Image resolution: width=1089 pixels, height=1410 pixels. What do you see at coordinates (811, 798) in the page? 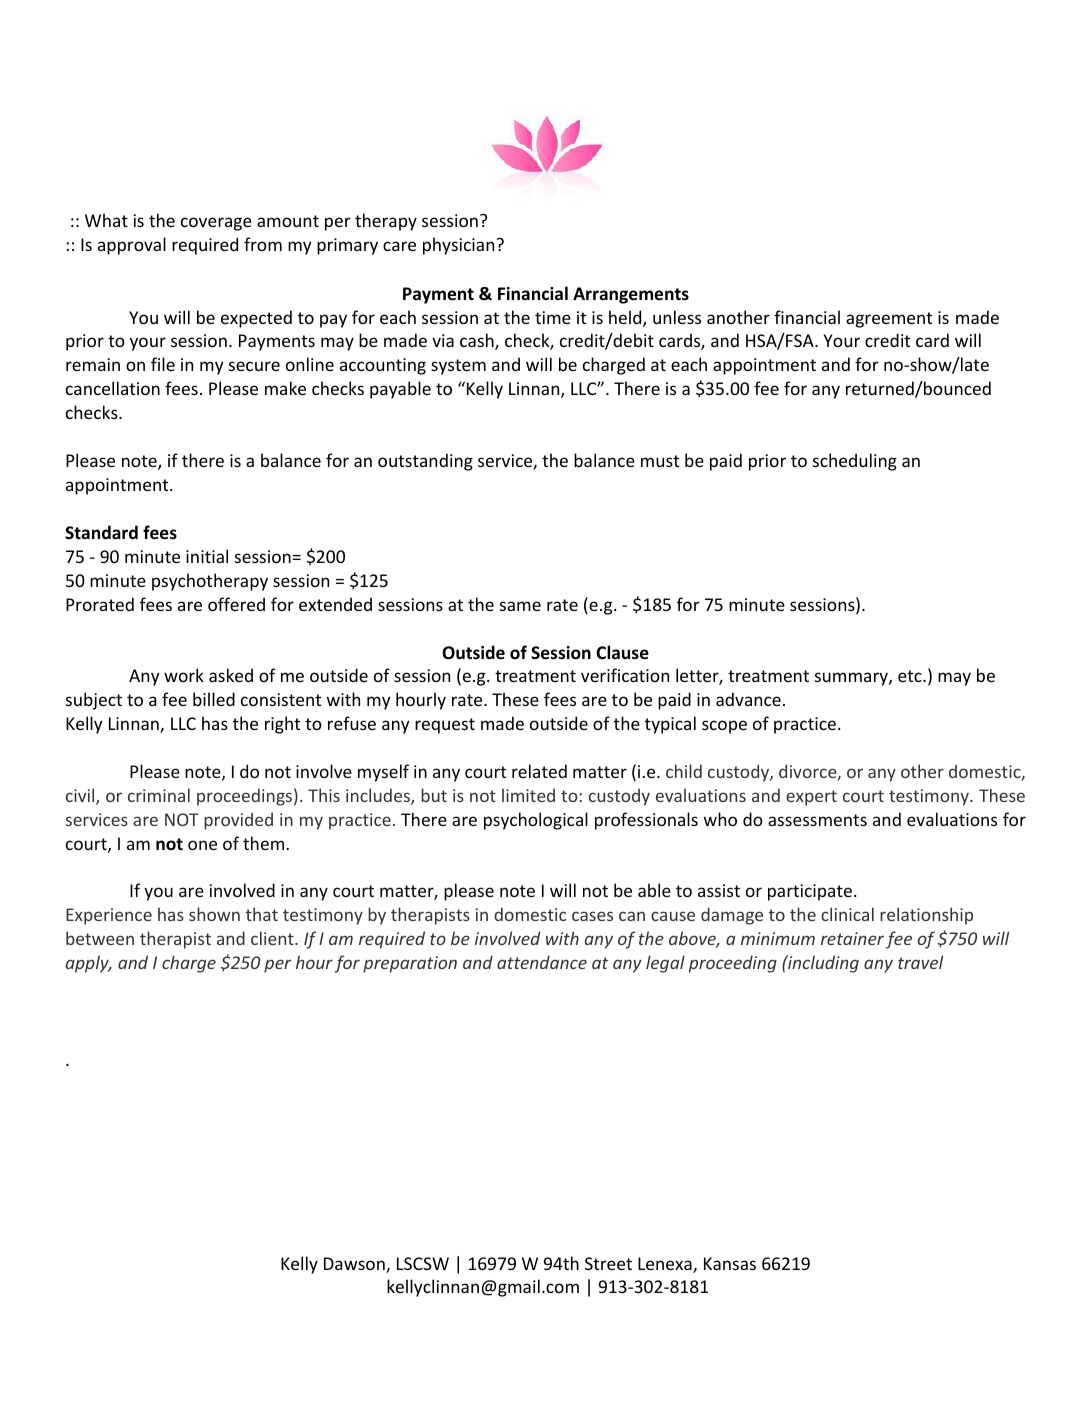
I see `expert` at bounding box center [811, 798].
